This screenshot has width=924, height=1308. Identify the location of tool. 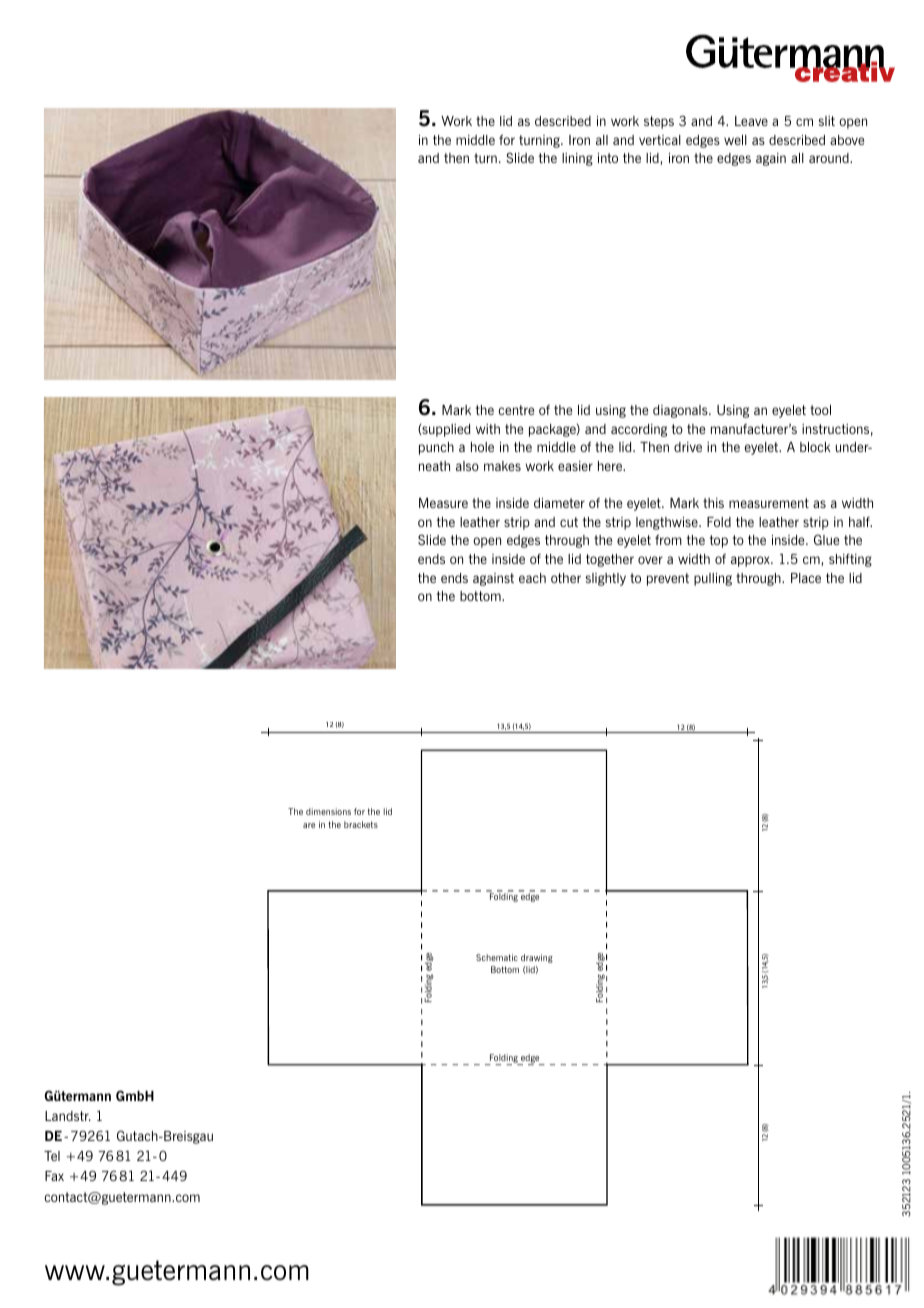
(820, 410).
